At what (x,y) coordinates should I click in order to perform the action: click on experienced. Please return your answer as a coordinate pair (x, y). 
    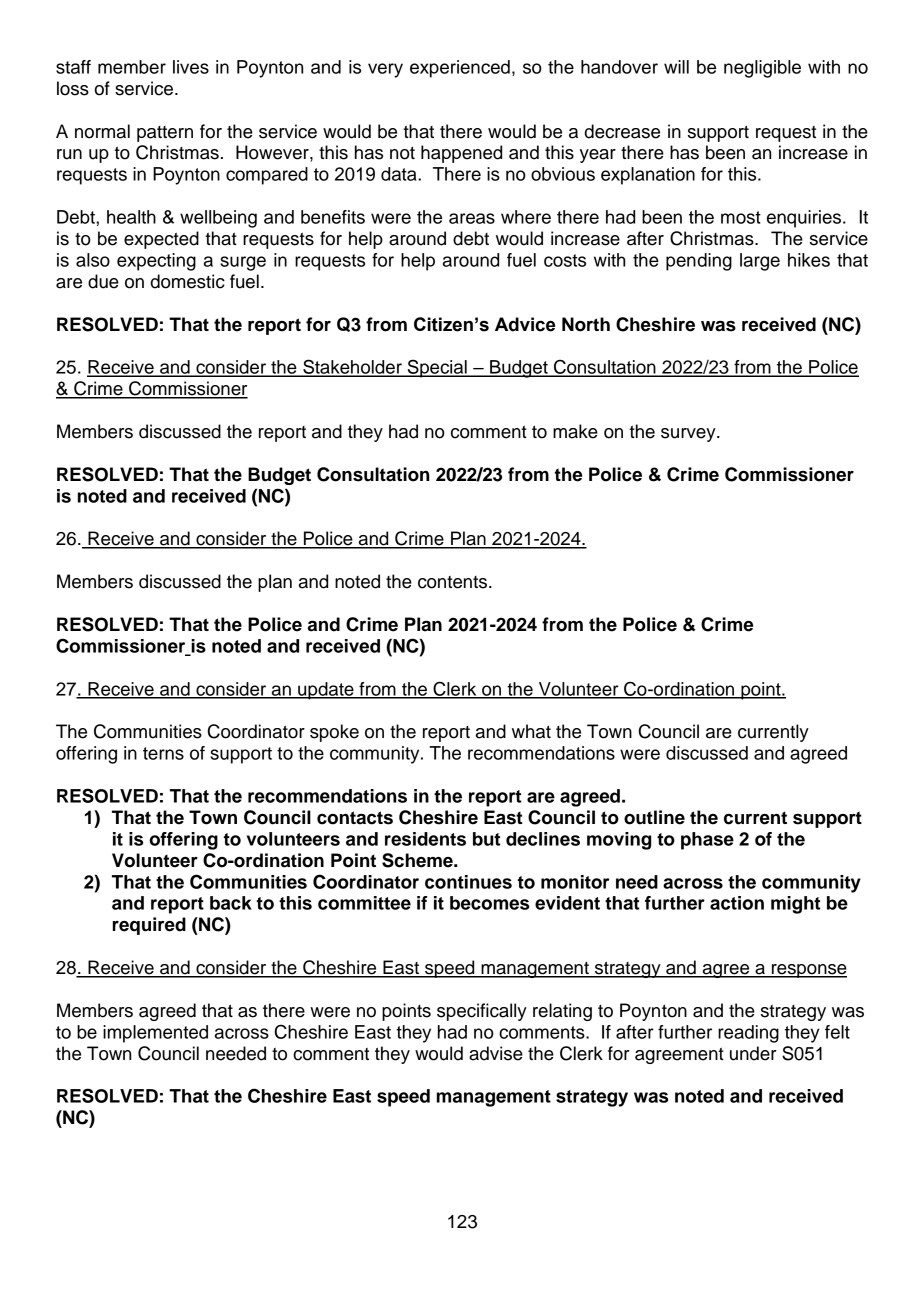
    Looking at the image, I should click on (460, 69).
